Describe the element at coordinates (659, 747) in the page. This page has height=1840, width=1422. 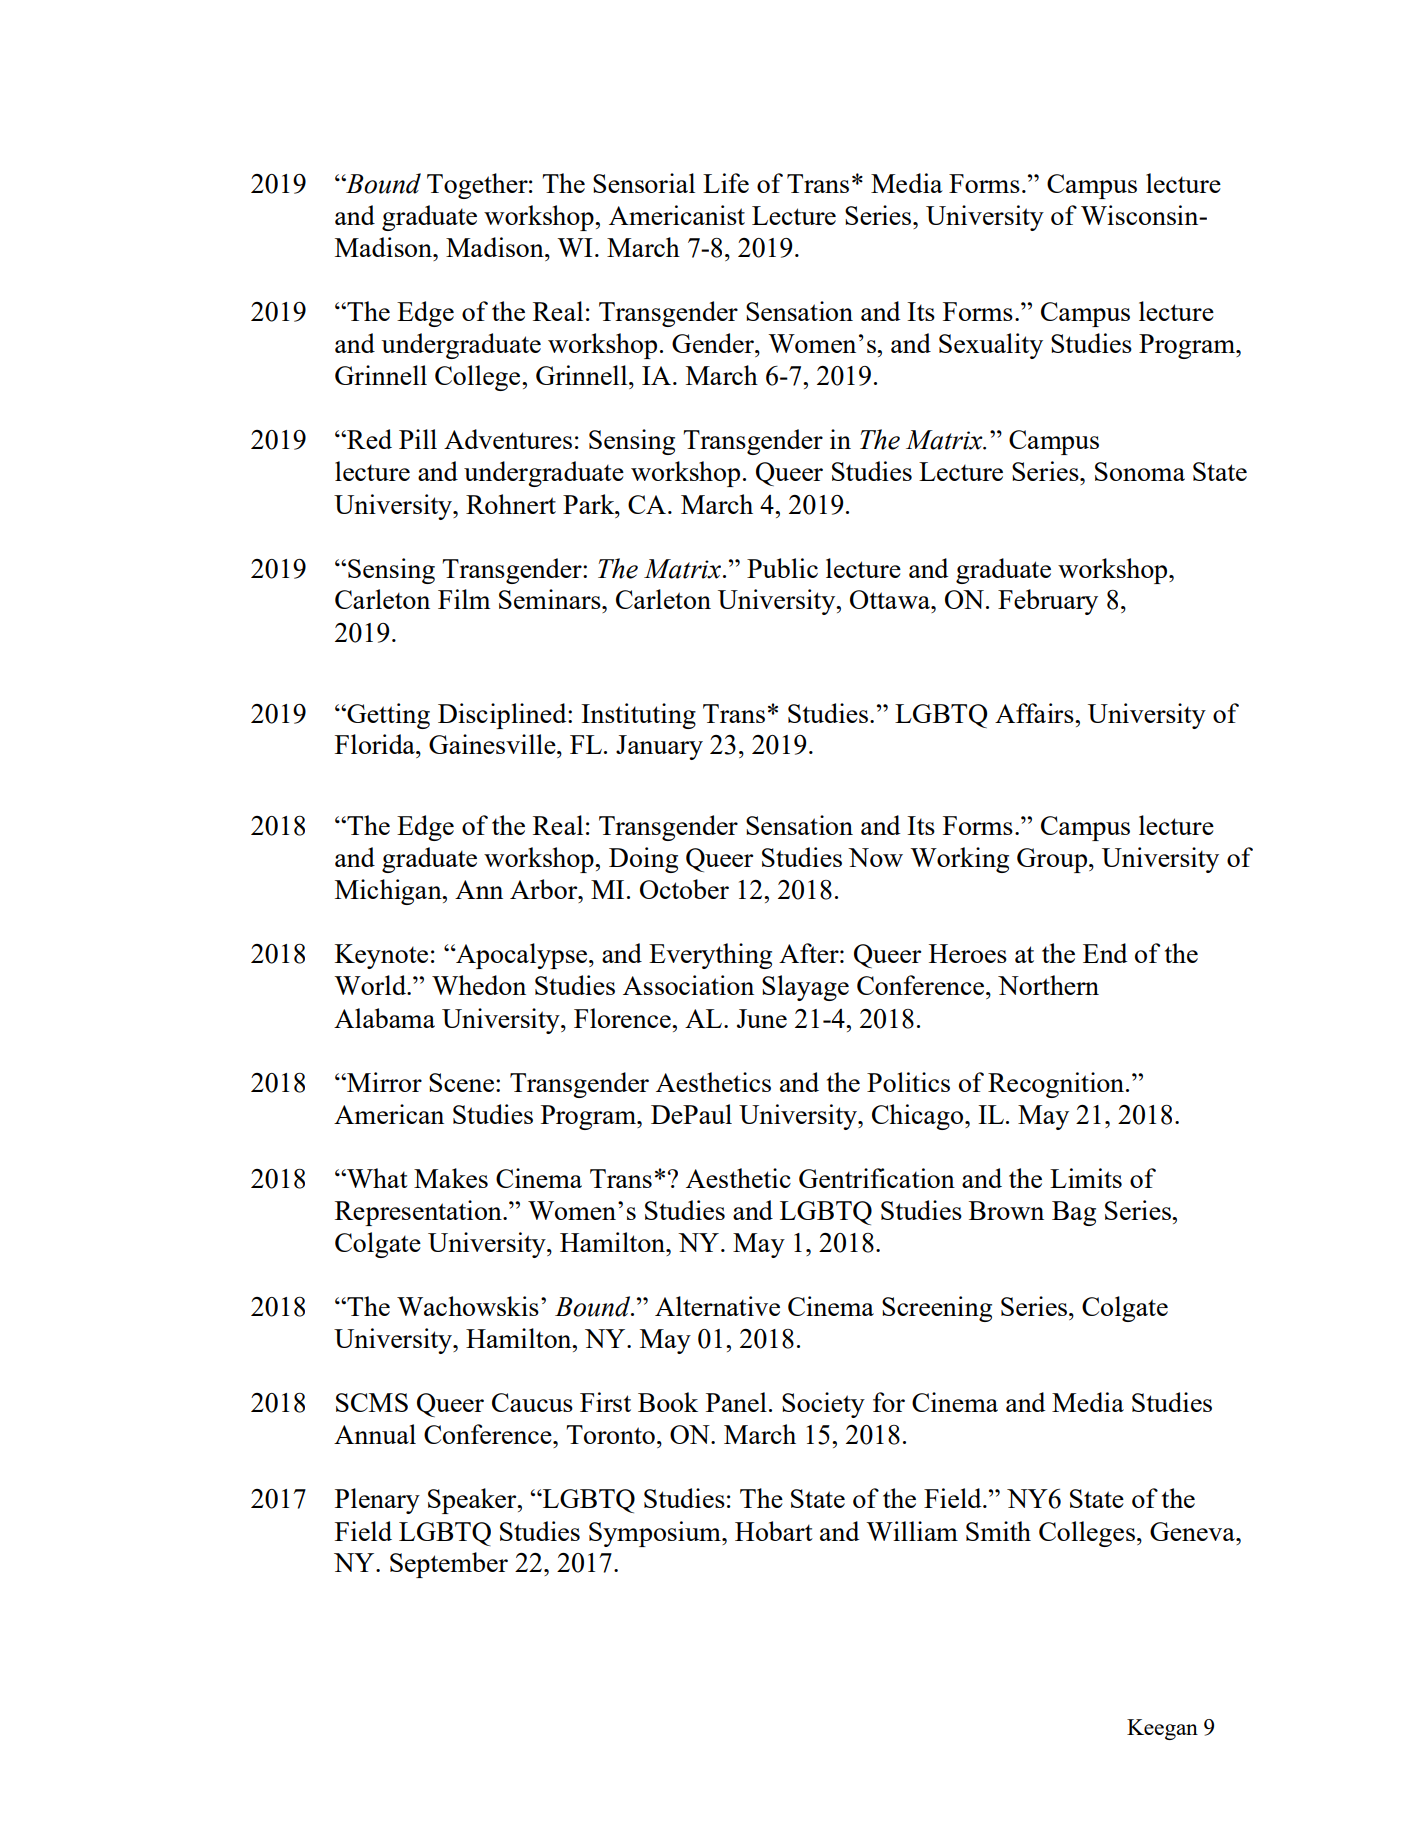
I see `January` at that location.
